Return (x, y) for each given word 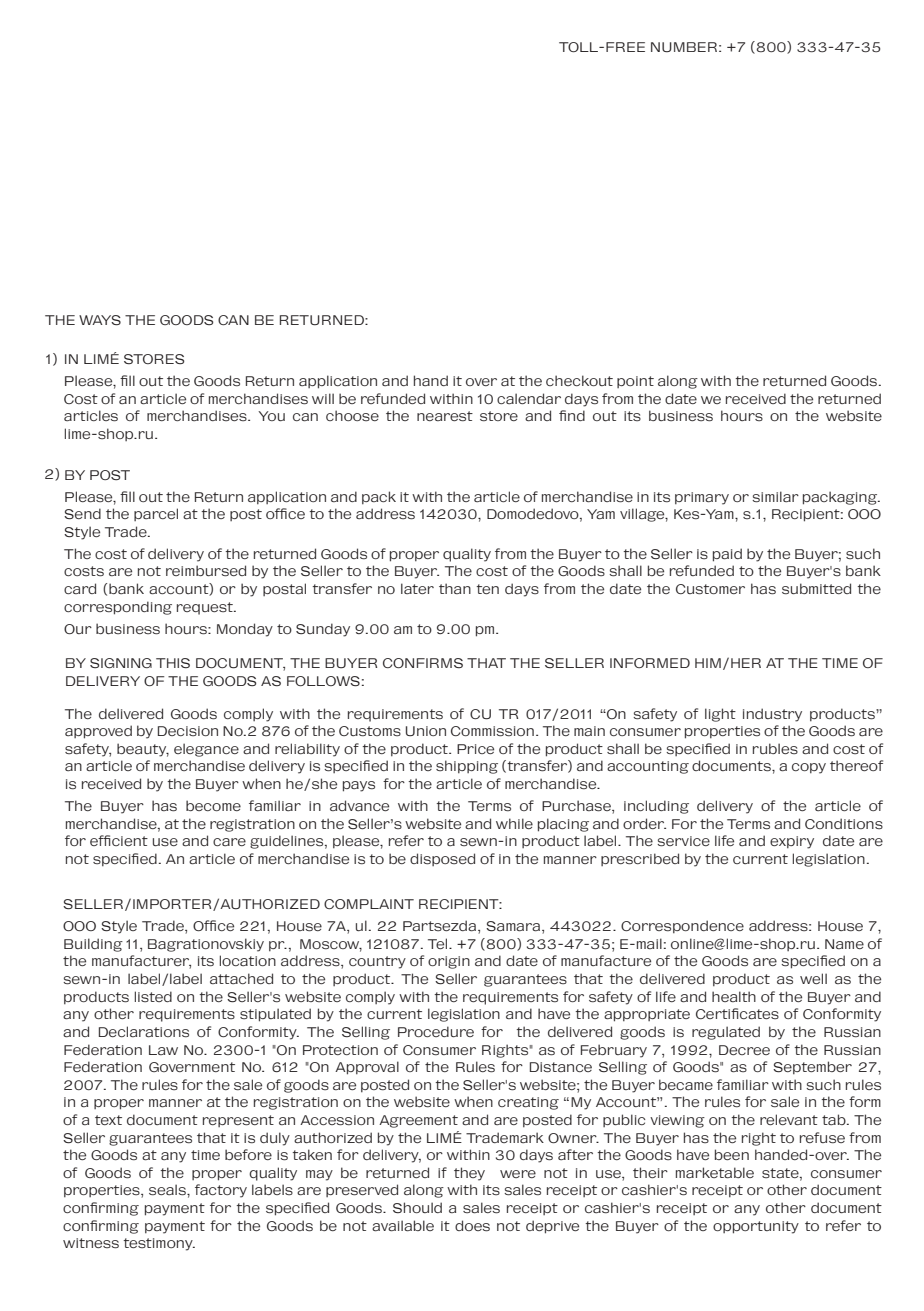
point (635, 382)
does (472, 1226)
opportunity (756, 1227)
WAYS (100, 320)
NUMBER (684, 47)
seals (168, 1190)
